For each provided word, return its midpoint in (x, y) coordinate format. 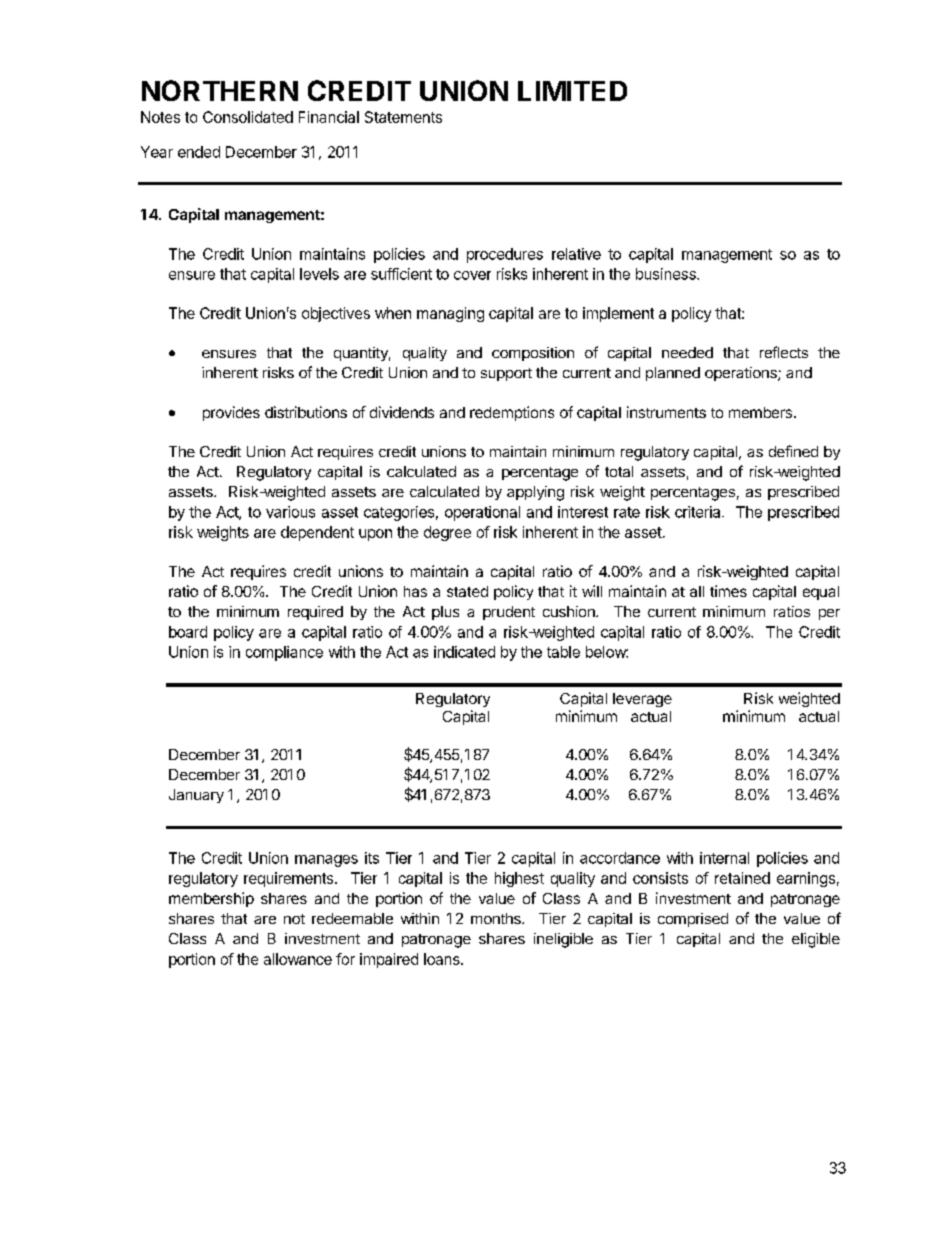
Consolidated (248, 117)
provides (231, 413)
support (506, 374)
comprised (693, 920)
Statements (403, 117)
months (497, 918)
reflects (784, 352)
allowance (298, 959)
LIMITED (572, 91)
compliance (284, 653)
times (728, 591)
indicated (464, 652)
